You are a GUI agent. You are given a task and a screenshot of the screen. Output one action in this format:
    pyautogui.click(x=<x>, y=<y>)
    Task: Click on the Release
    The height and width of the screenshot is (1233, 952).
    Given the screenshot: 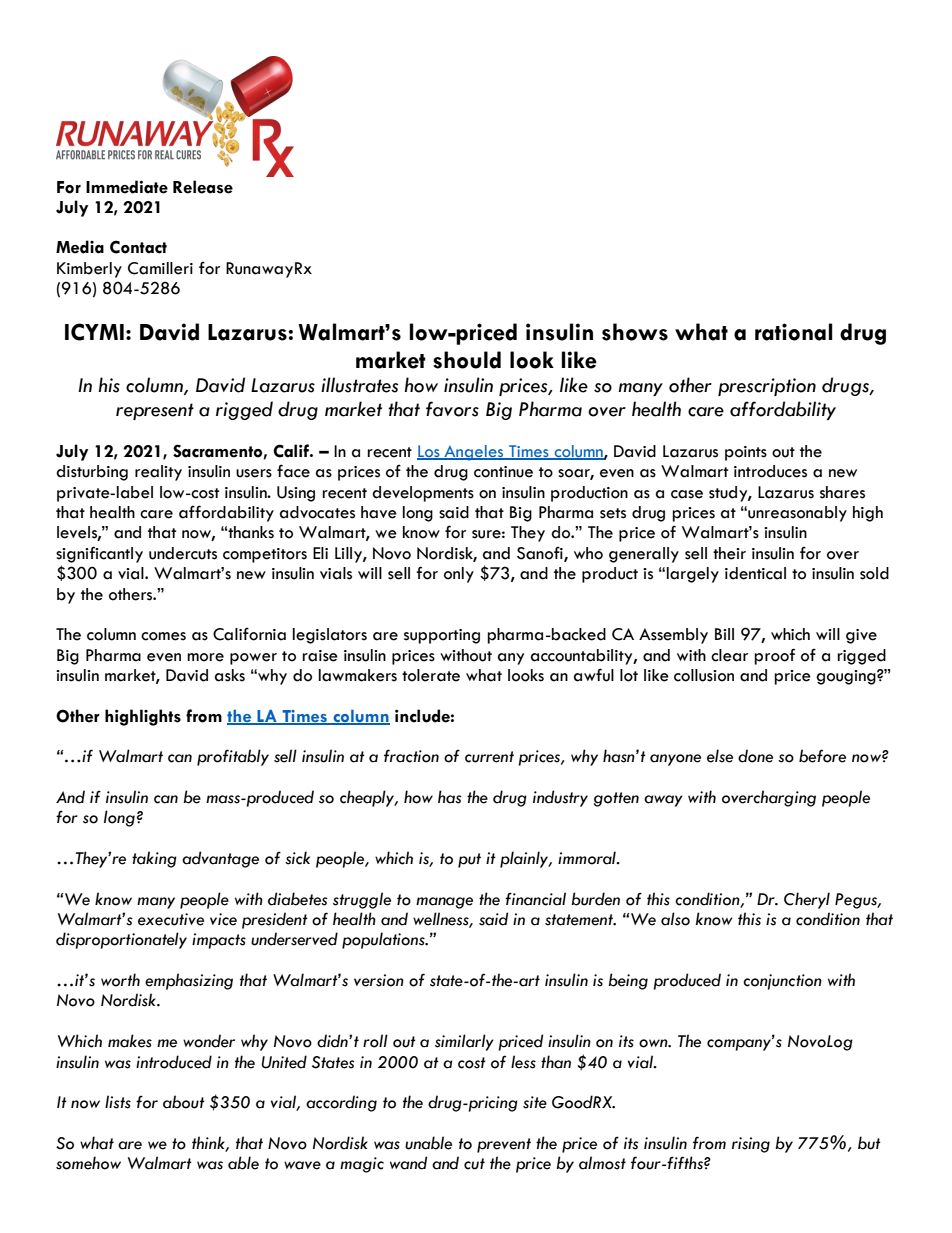 What is the action you would take?
    pyautogui.click(x=203, y=187)
